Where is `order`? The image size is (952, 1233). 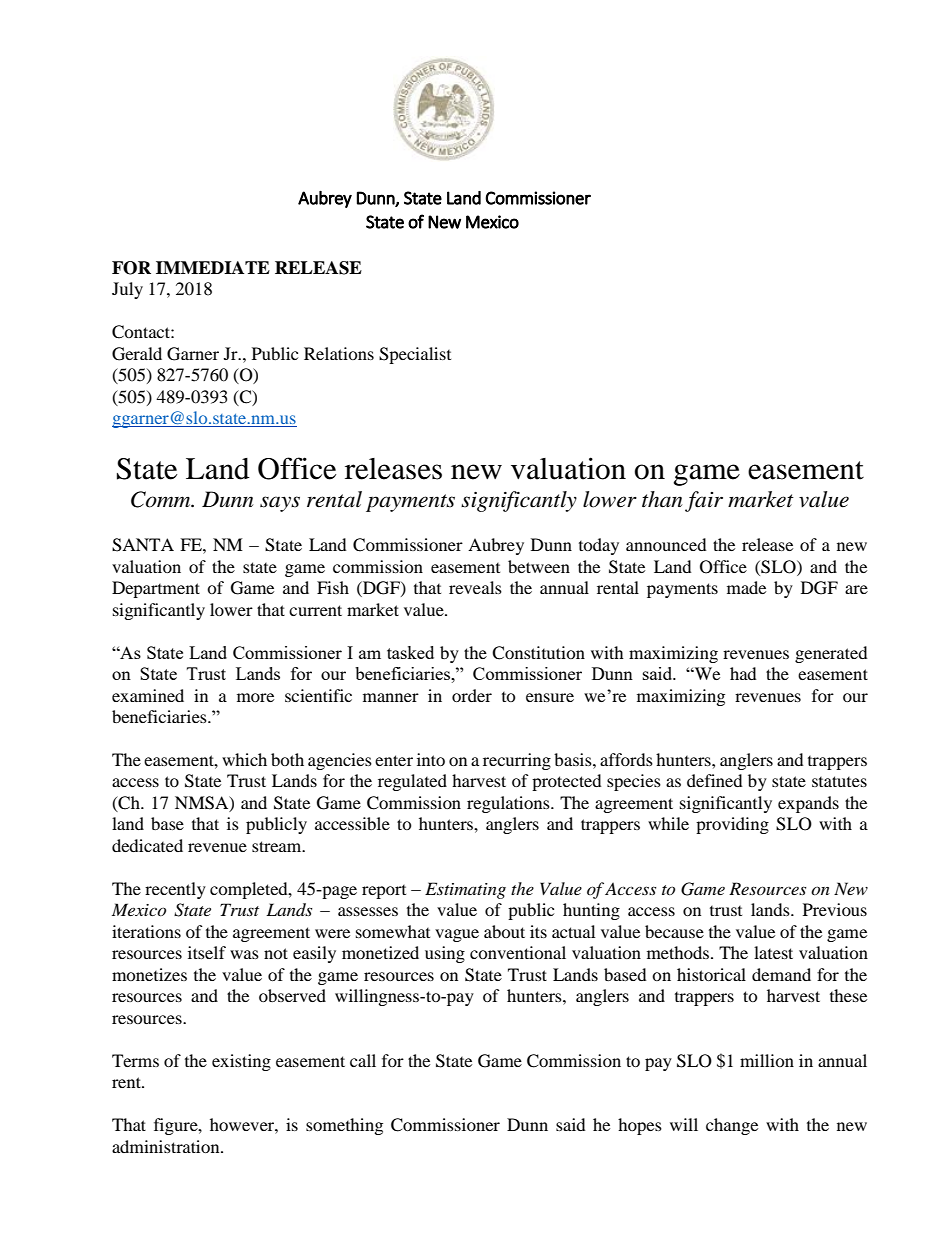 order is located at coordinates (472, 695).
